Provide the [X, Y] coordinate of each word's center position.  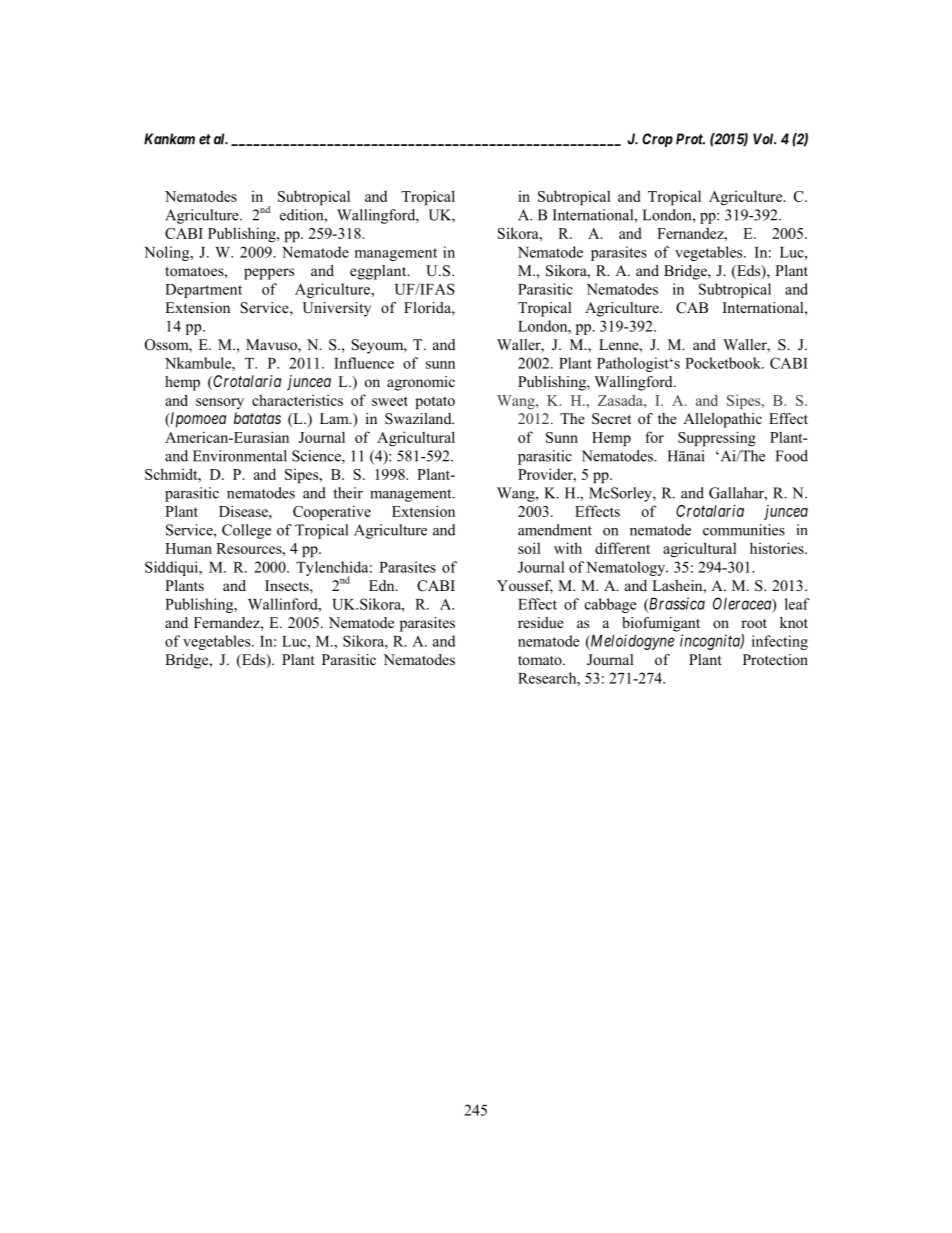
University [337, 309]
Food [791, 456]
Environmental [240, 456]
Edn [383, 585]
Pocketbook [724, 363]
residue [541, 622]
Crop [657, 140]
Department [203, 291]
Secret [611, 419]
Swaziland [419, 419]
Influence [364, 363]
